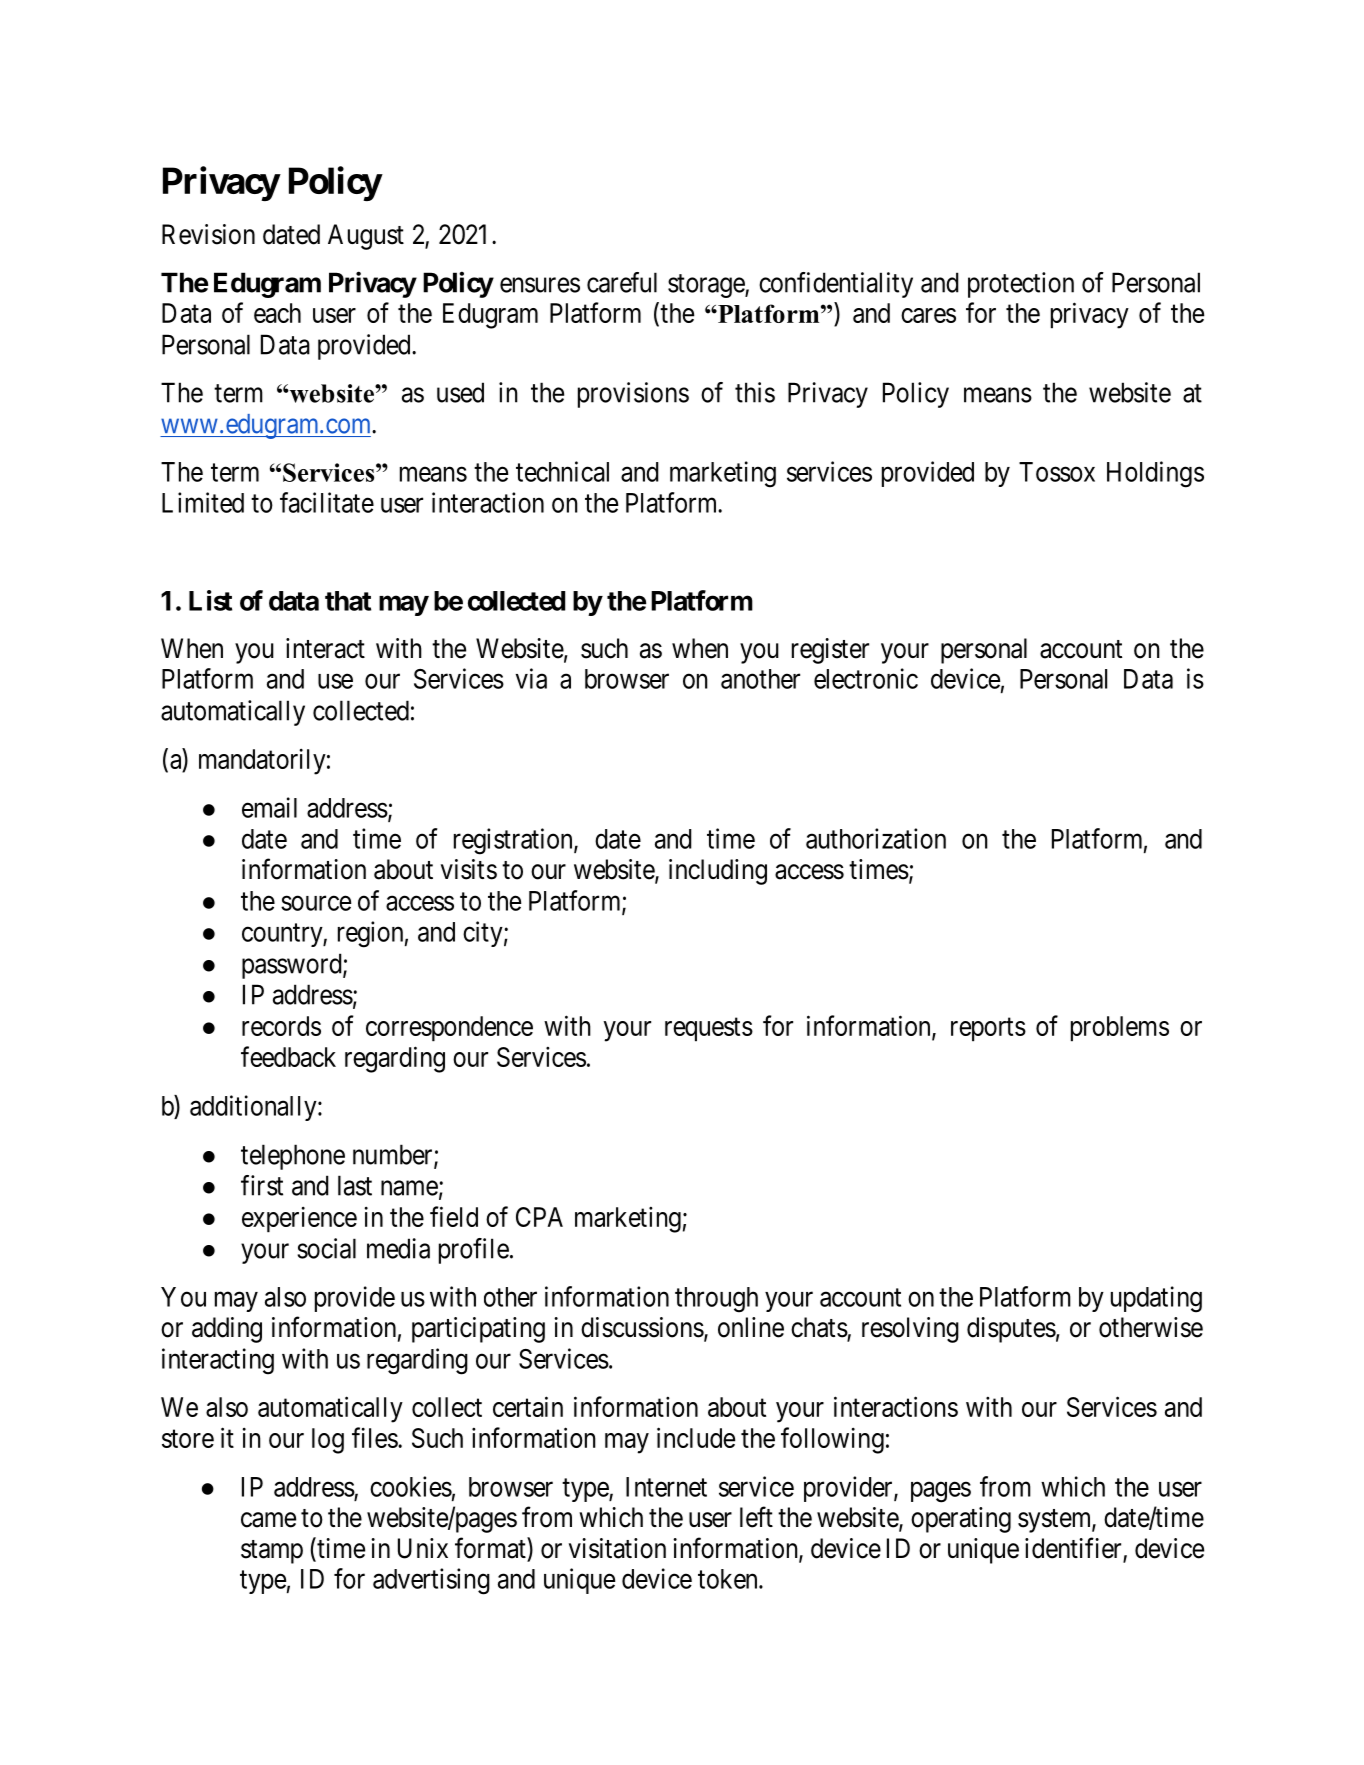 This image has width=1364, height=1765. Describe the element at coordinates (617, 1548) in the image. I see `visitation` at that location.
